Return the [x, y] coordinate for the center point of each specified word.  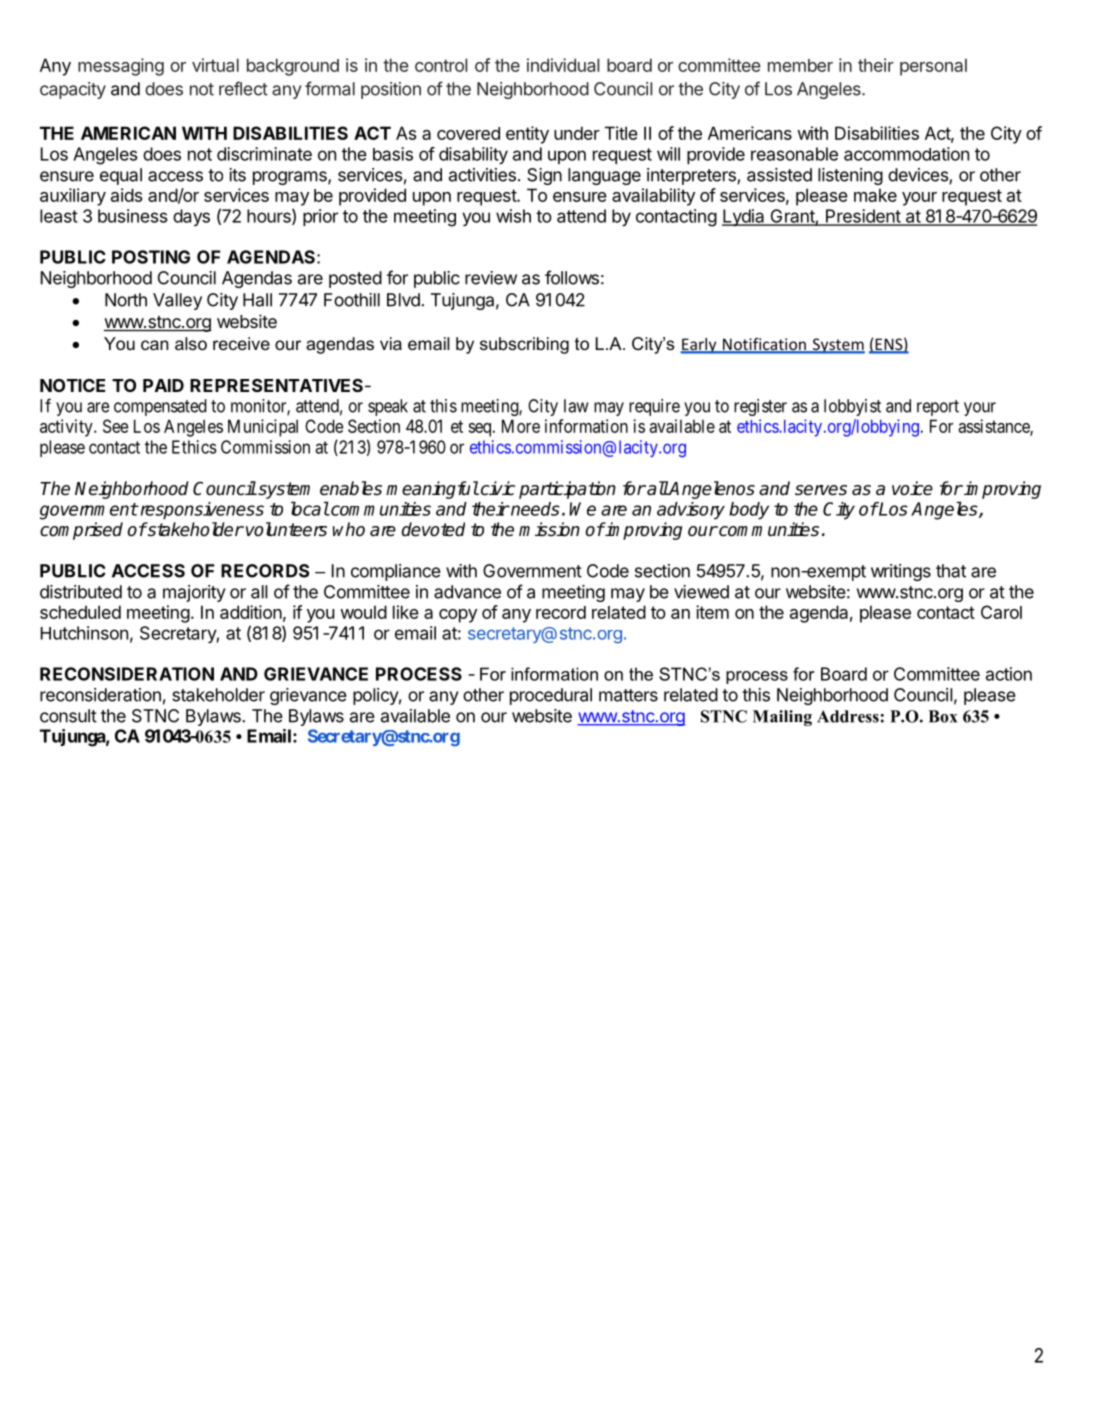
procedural [551, 696]
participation [567, 490]
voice [912, 488]
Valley [177, 301]
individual [563, 65]
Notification [764, 345]
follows [572, 277]
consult [68, 716]
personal [933, 67]
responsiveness [201, 511]
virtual [215, 65]
